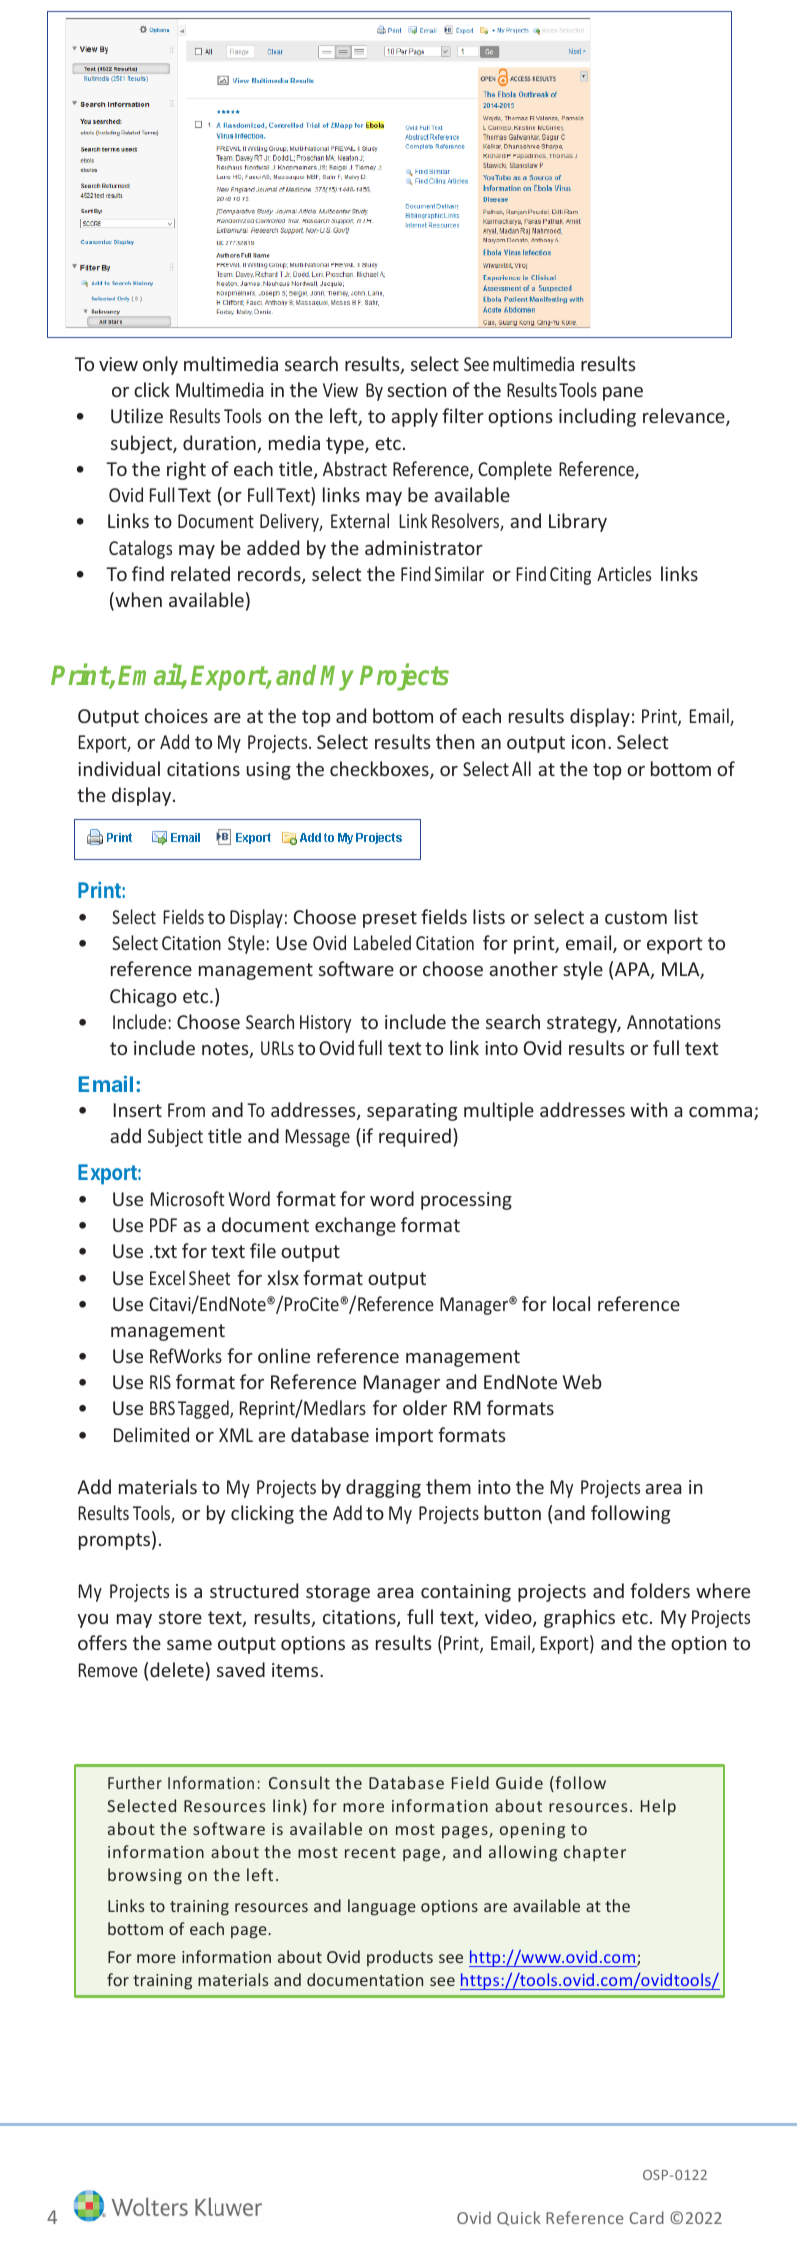 This screenshot has height=2251, width=798. What do you see at coordinates (571, 1303) in the screenshot?
I see `local` at bounding box center [571, 1303].
